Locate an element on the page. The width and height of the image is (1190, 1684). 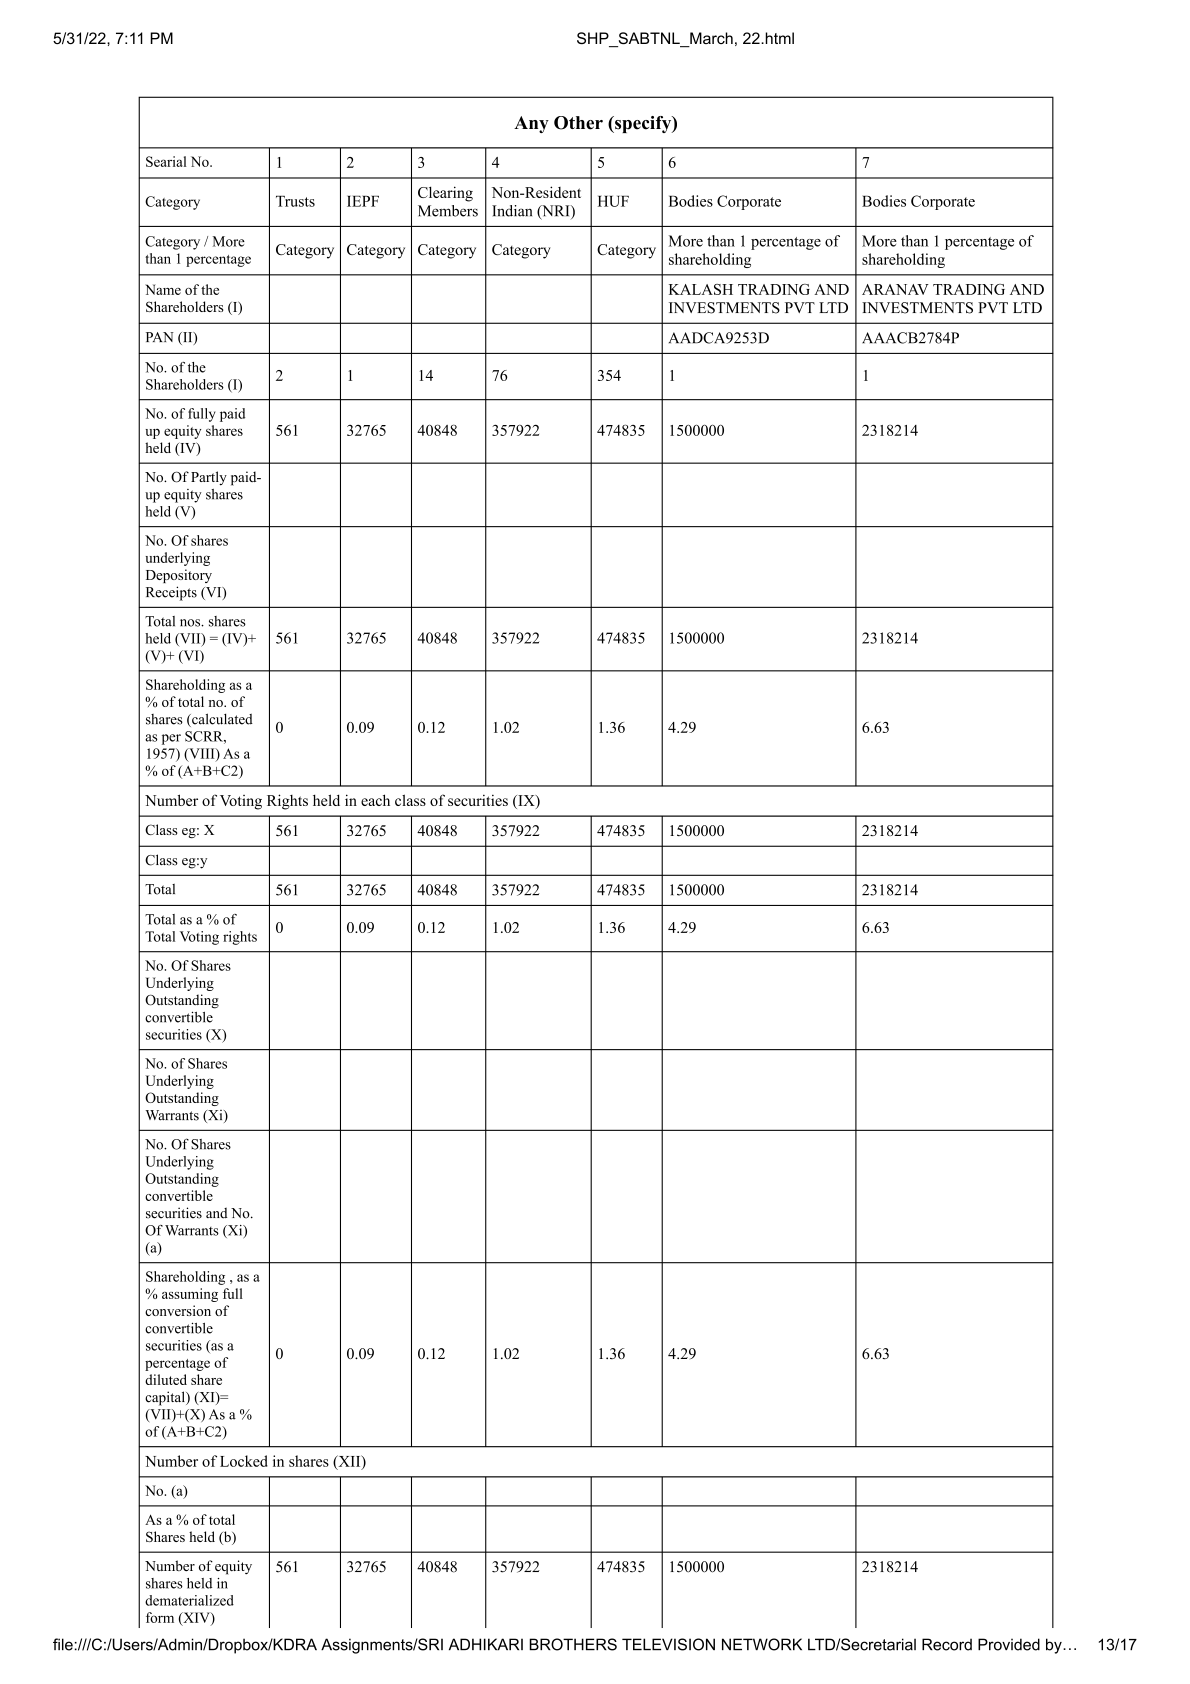
assuming is located at coordinates (190, 1295).
